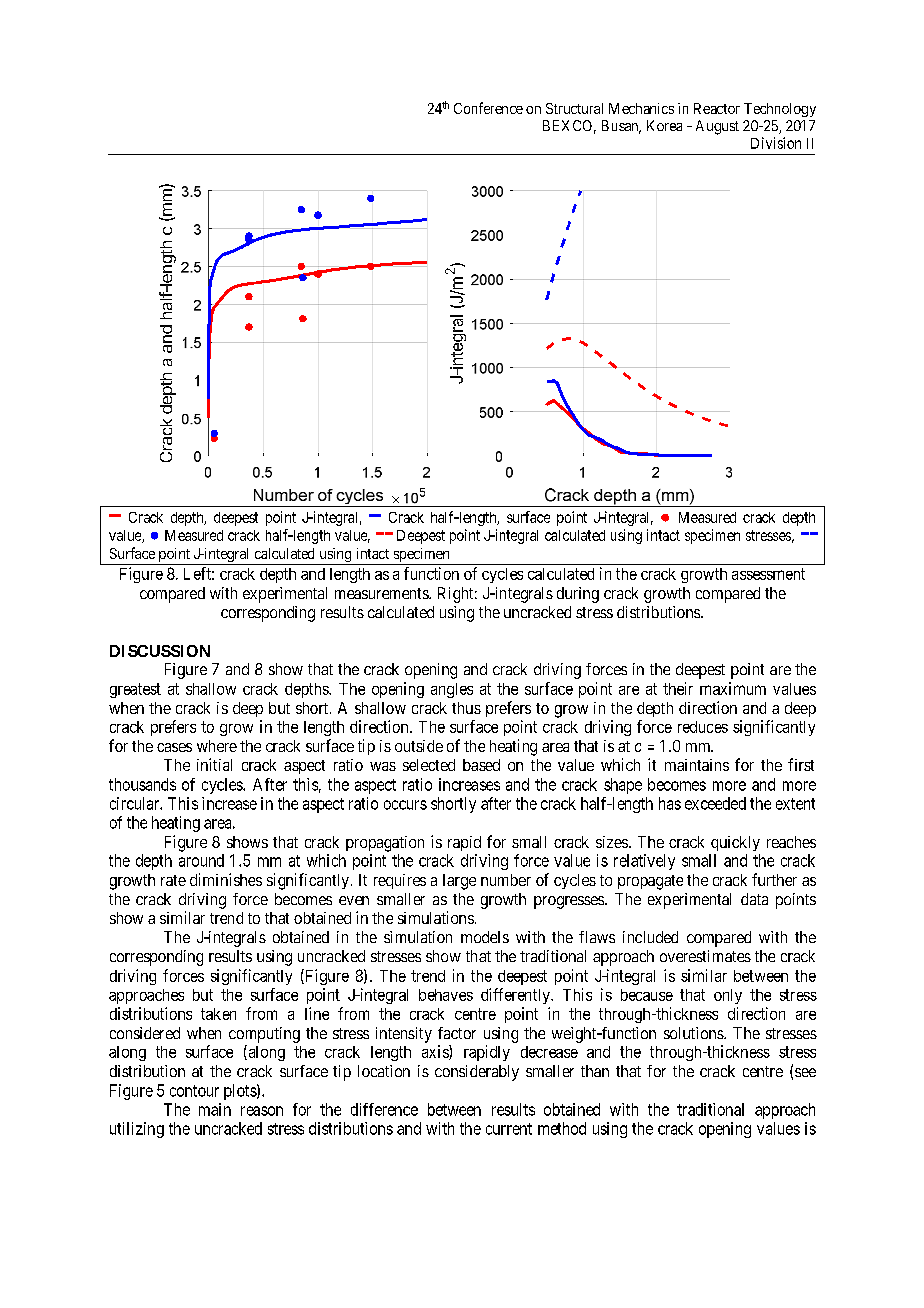  What do you see at coordinates (382, 593) in the image?
I see `measurements` at bounding box center [382, 593].
